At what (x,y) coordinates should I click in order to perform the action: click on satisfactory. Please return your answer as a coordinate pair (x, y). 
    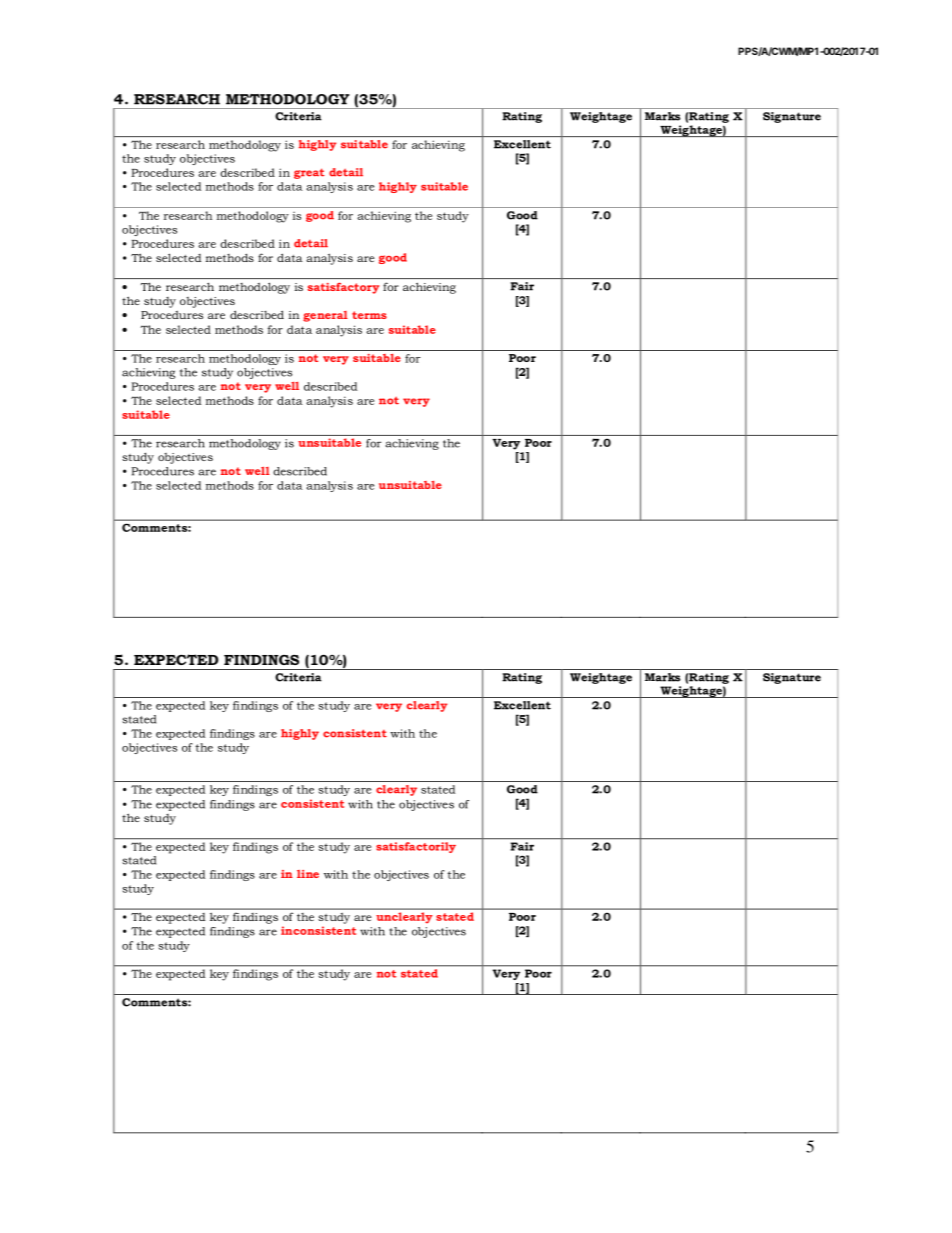
    Looking at the image, I should click on (343, 288).
